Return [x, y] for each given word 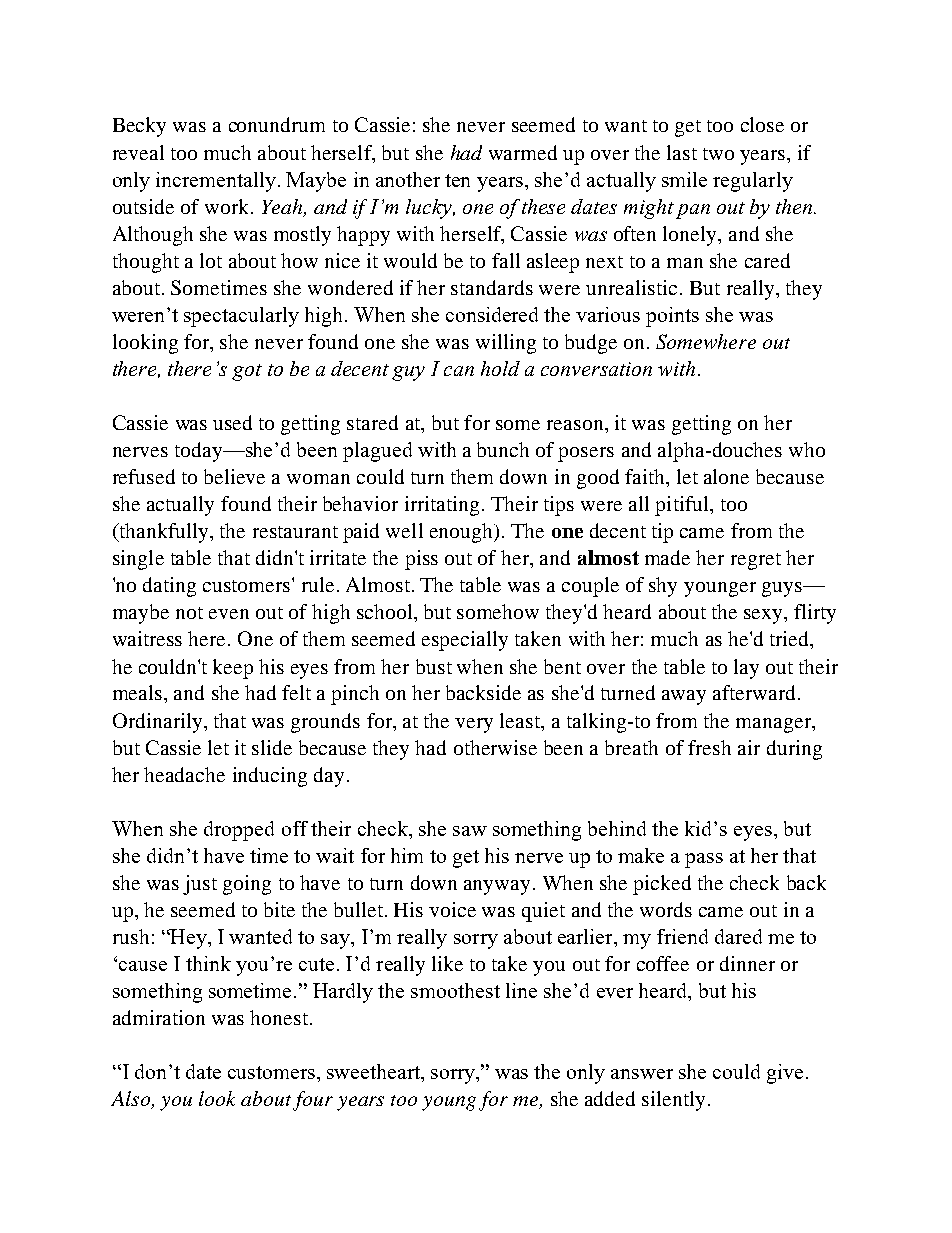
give [785, 1074]
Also [132, 1100]
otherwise [495, 747]
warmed [523, 152]
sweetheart [374, 1071]
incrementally [216, 182]
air [749, 747]
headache [184, 774]
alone [726, 476]
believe [234, 476]
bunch [503, 449]
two [718, 154]
